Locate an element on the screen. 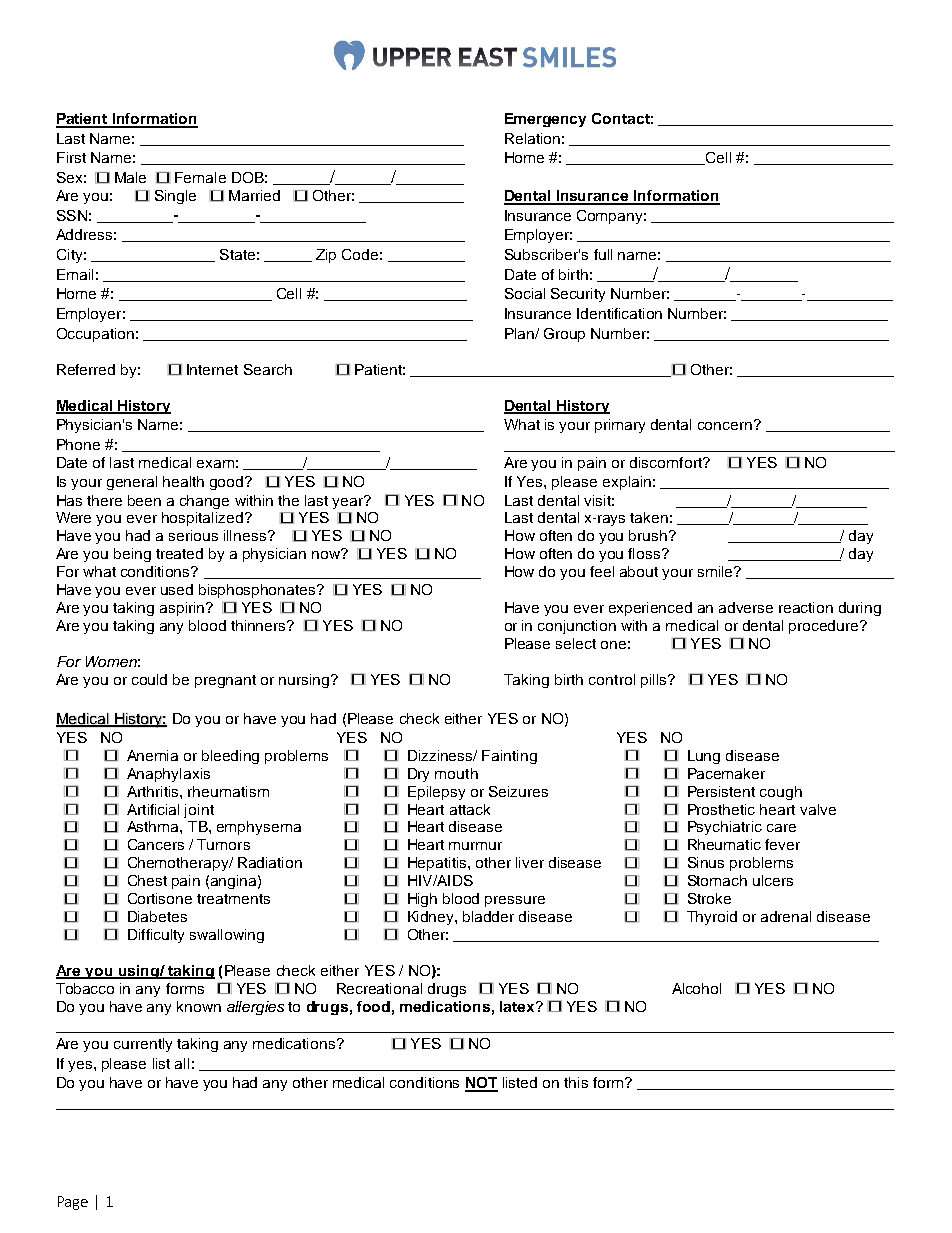  Diabetes is located at coordinates (157, 916).
